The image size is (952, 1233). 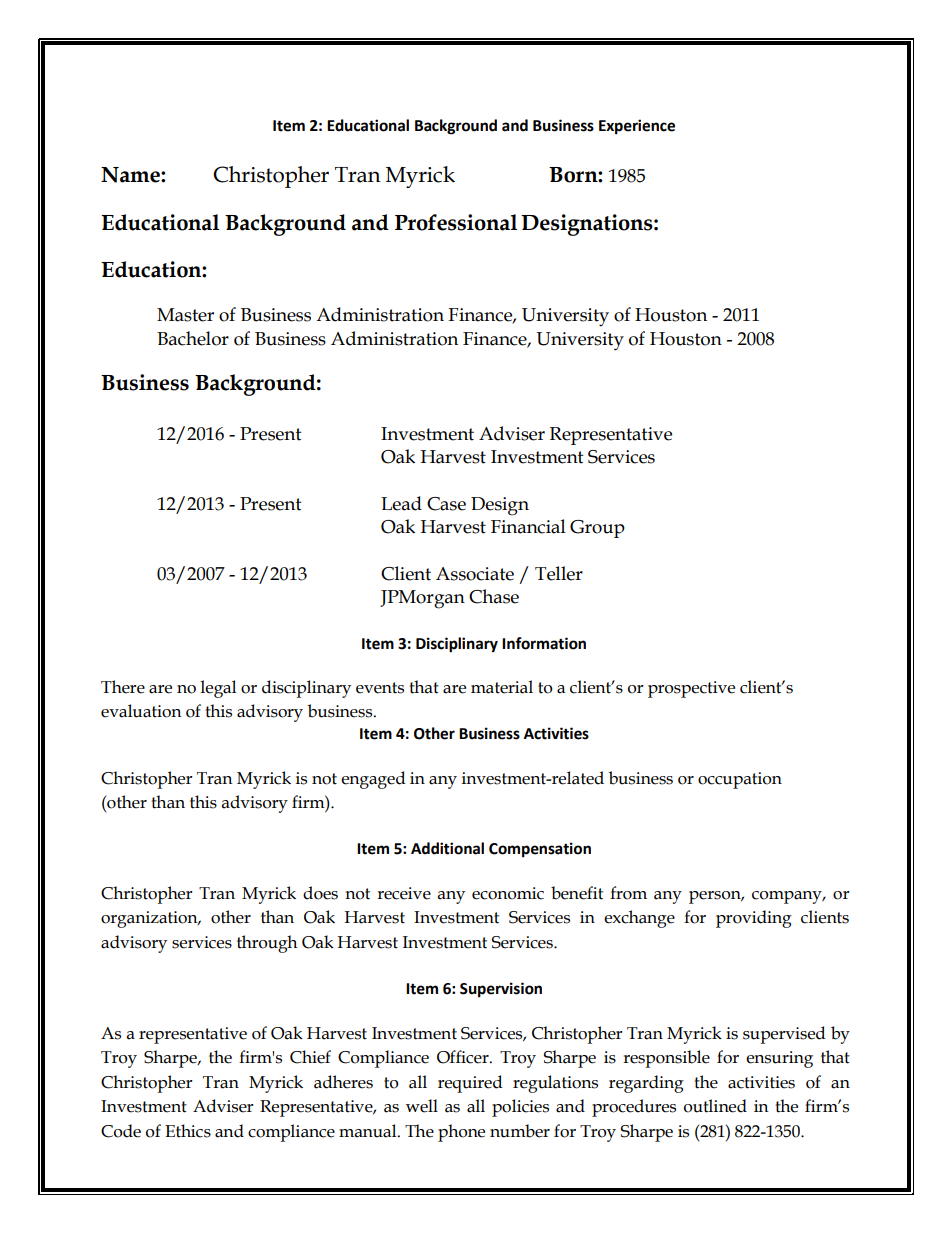 What do you see at coordinates (637, 127) in the screenshot?
I see `Experience` at bounding box center [637, 127].
